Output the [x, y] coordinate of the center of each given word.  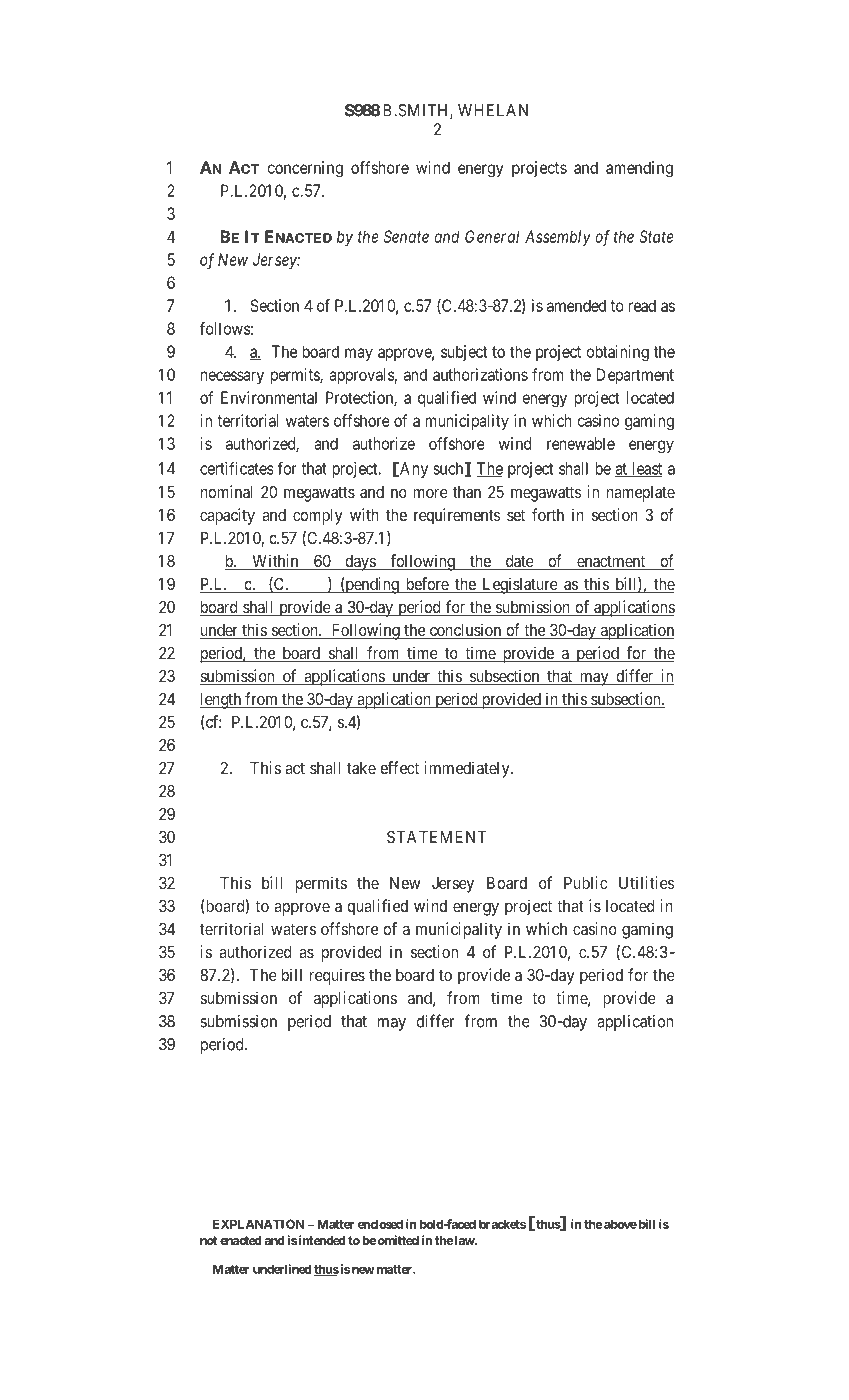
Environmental [269, 397]
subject [464, 353]
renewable [581, 443]
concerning [305, 169]
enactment [611, 562]
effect [399, 767]
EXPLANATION [258, 1224]
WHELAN [493, 110]
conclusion [465, 631]
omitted [398, 1240]
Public [585, 882]
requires [337, 976]
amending [639, 169]
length [221, 701]
